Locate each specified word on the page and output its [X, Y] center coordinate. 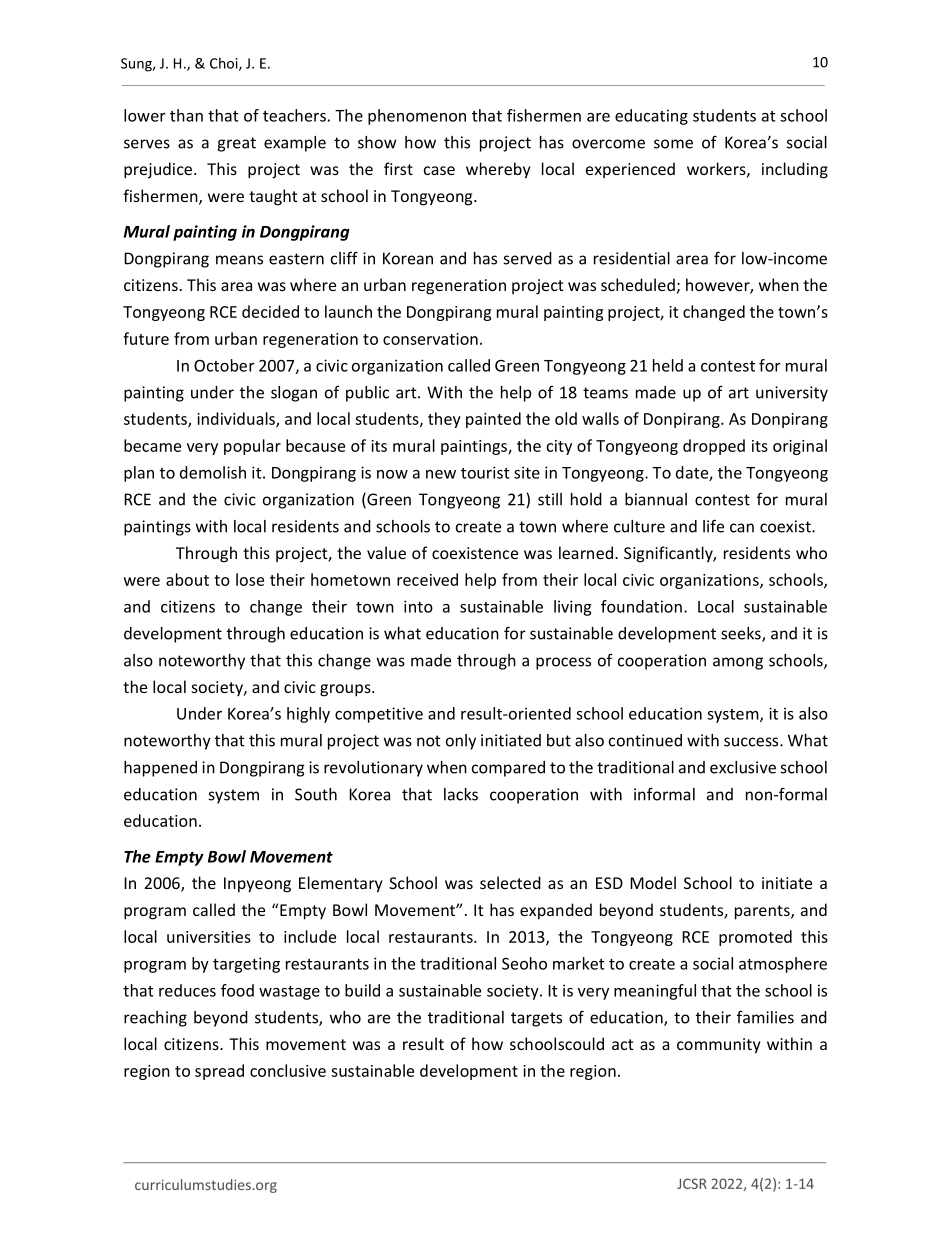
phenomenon [417, 117]
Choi [225, 64]
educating [651, 117]
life [713, 526]
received [427, 579]
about [187, 579]
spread [219, 1072]
